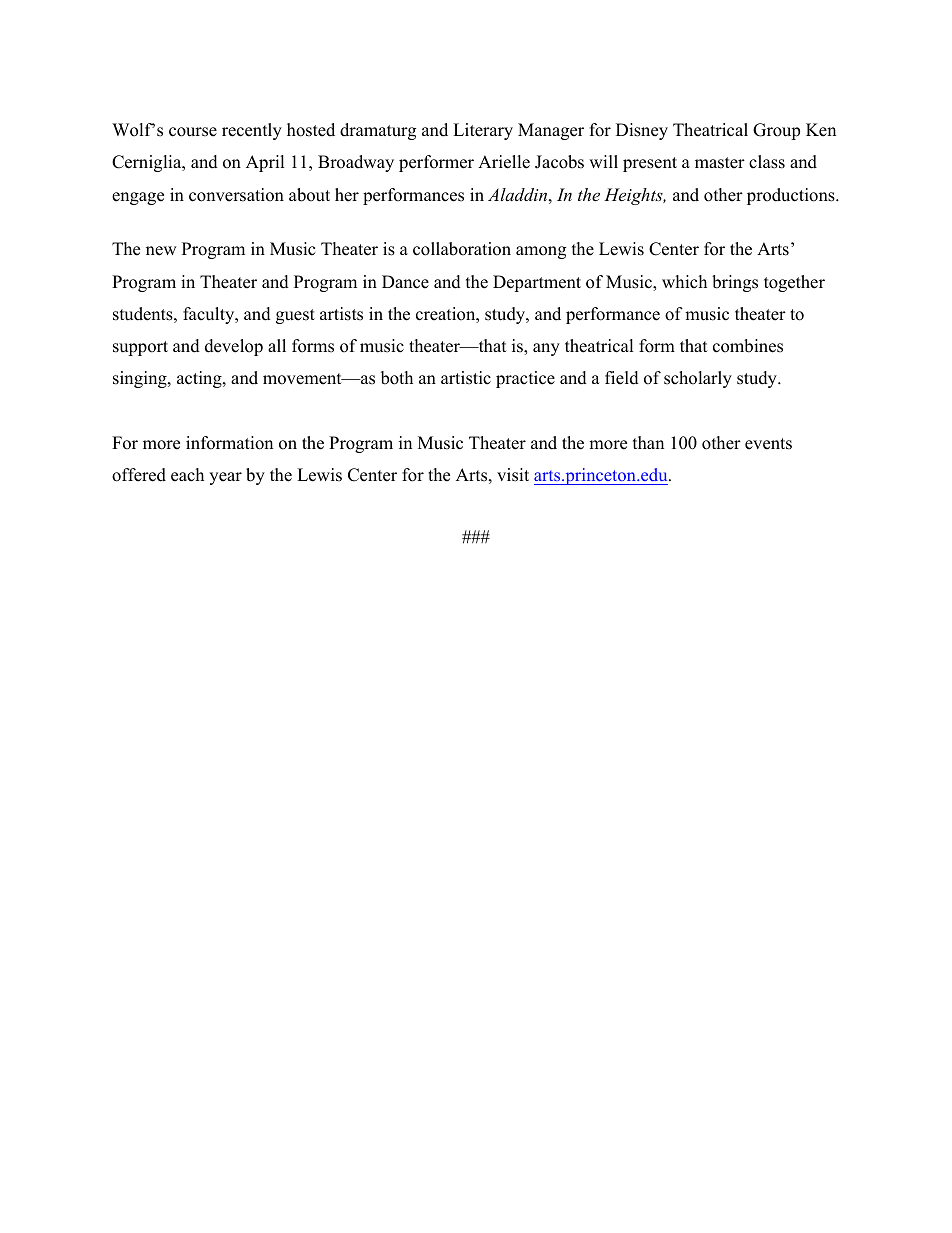 This screenshot has height=1233, width=952. Describe the element at coordinates (483, 131) in the screenshot. I see `Literary` at that location.
